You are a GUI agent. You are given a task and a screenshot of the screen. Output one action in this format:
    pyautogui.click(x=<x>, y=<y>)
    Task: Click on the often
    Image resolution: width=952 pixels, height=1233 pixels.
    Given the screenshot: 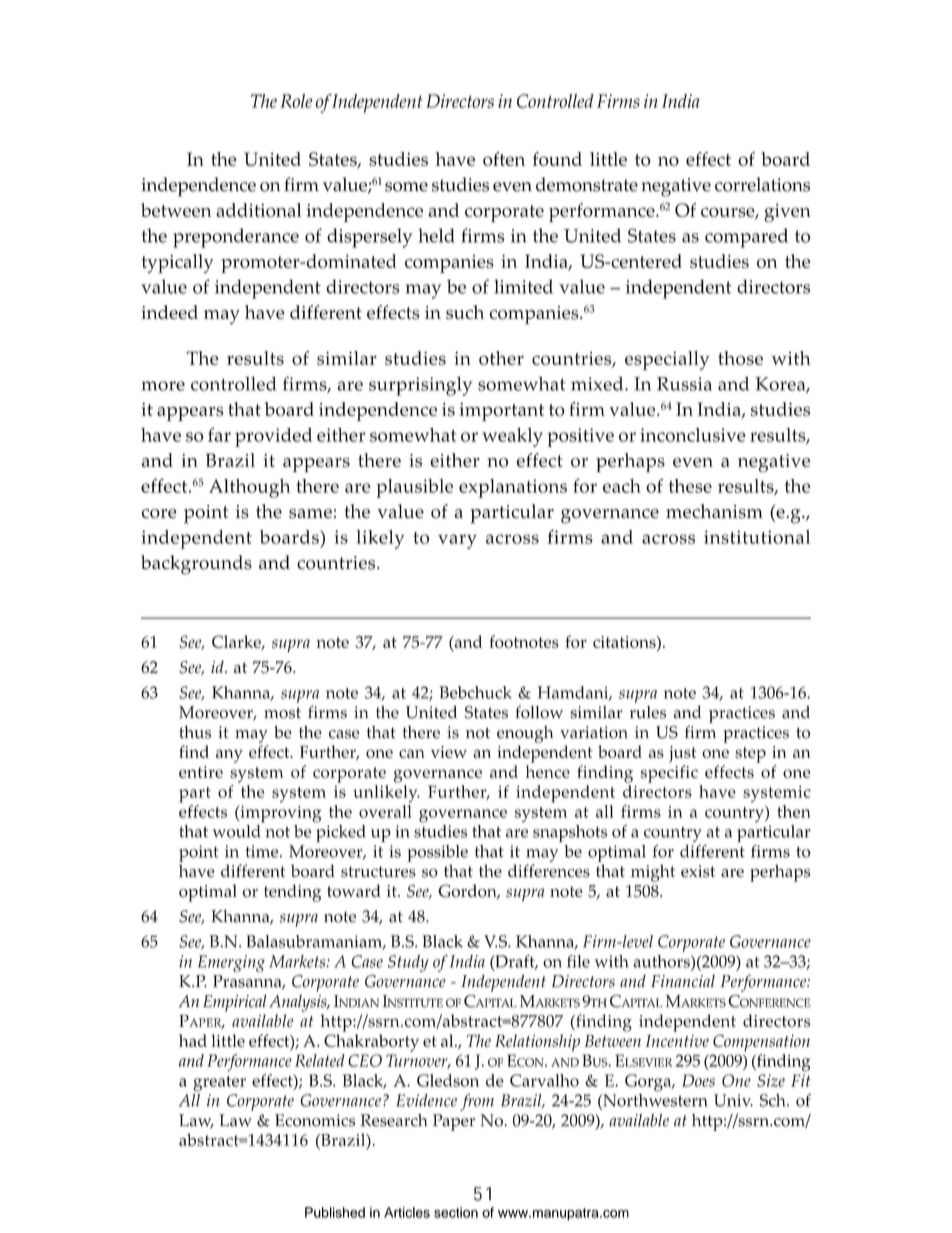 What is the action you would take?
    pyautogui.click(x=504, y=159)
